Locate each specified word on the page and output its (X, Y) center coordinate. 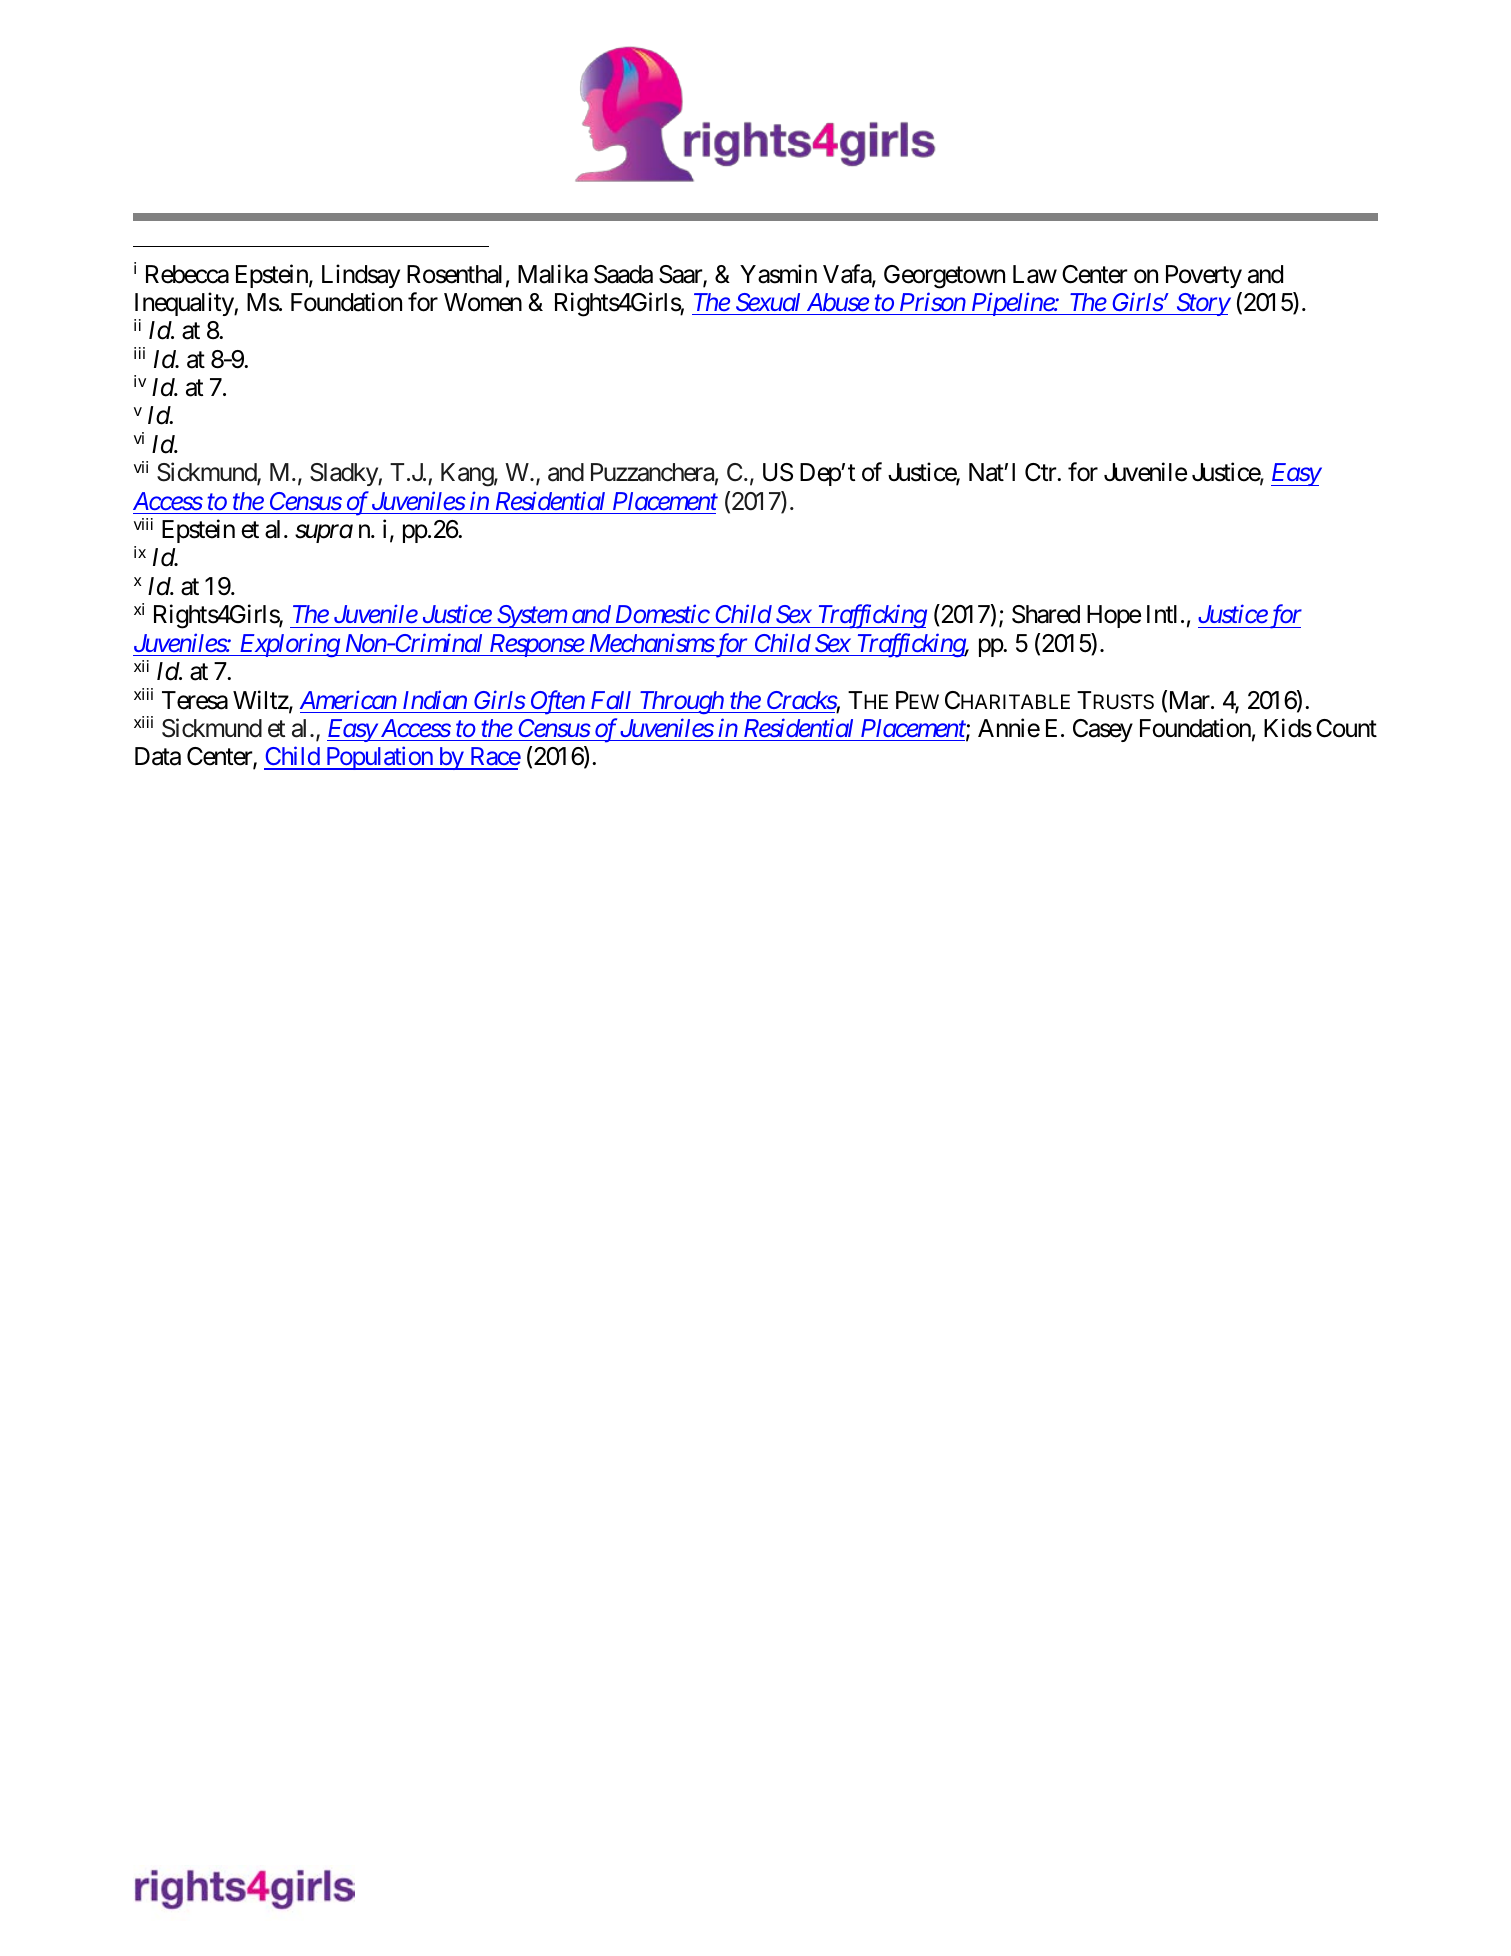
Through (681, 702)
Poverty (1204, 276)
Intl (1162, 614)
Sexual (768, 302)
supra (324, 534)
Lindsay (361, 276)
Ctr (1041, 472)
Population (379, 758)
